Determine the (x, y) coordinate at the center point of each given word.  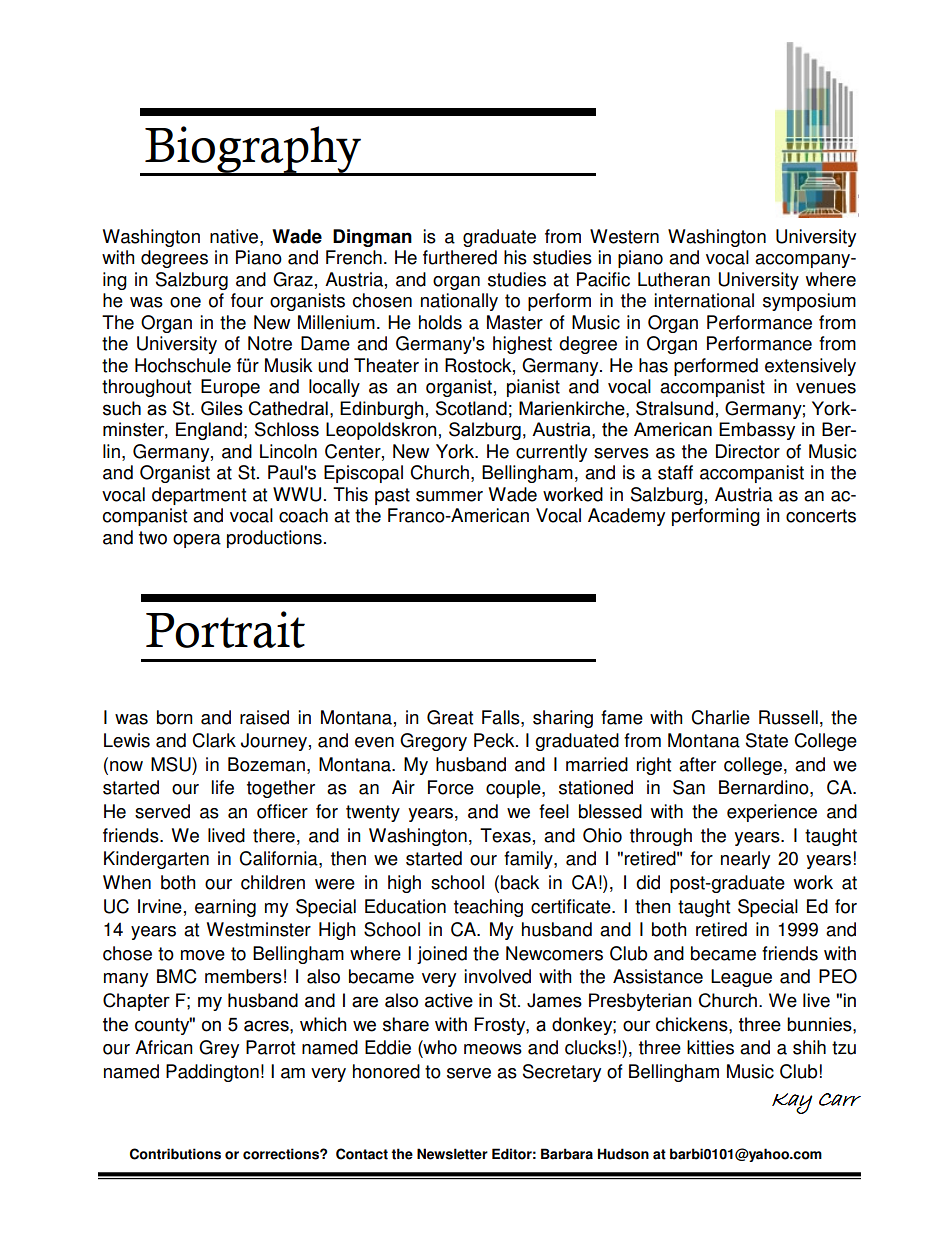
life (223, 787)
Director (748, 451)
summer (449, 496)
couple (514, 789)
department (199, 496)
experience (772, 813)
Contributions (175, 1154)
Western (624, 236)
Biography (253, 150)
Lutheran (674, 279)
